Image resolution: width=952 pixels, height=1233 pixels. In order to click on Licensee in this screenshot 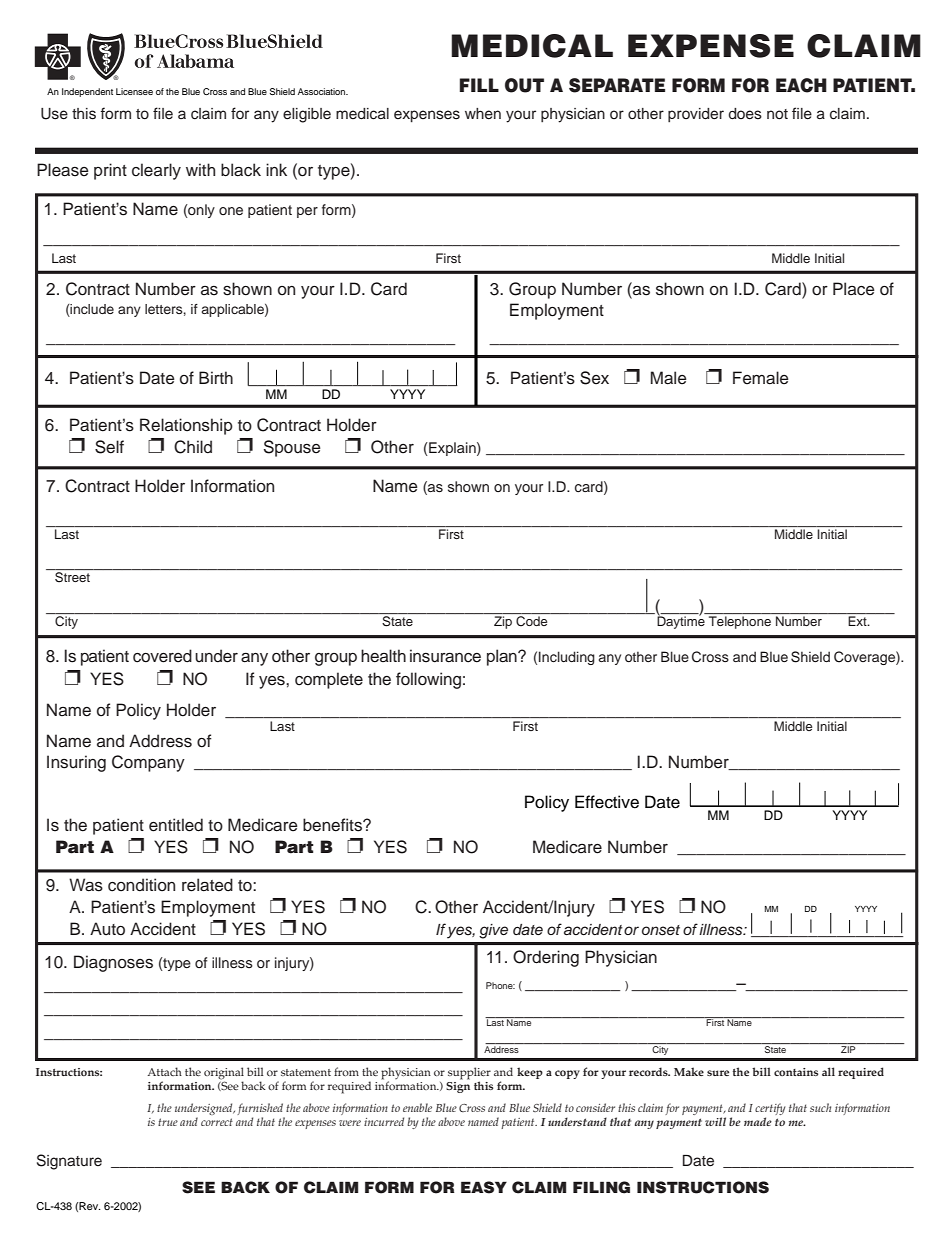, I will do `click(134, 91)`.
